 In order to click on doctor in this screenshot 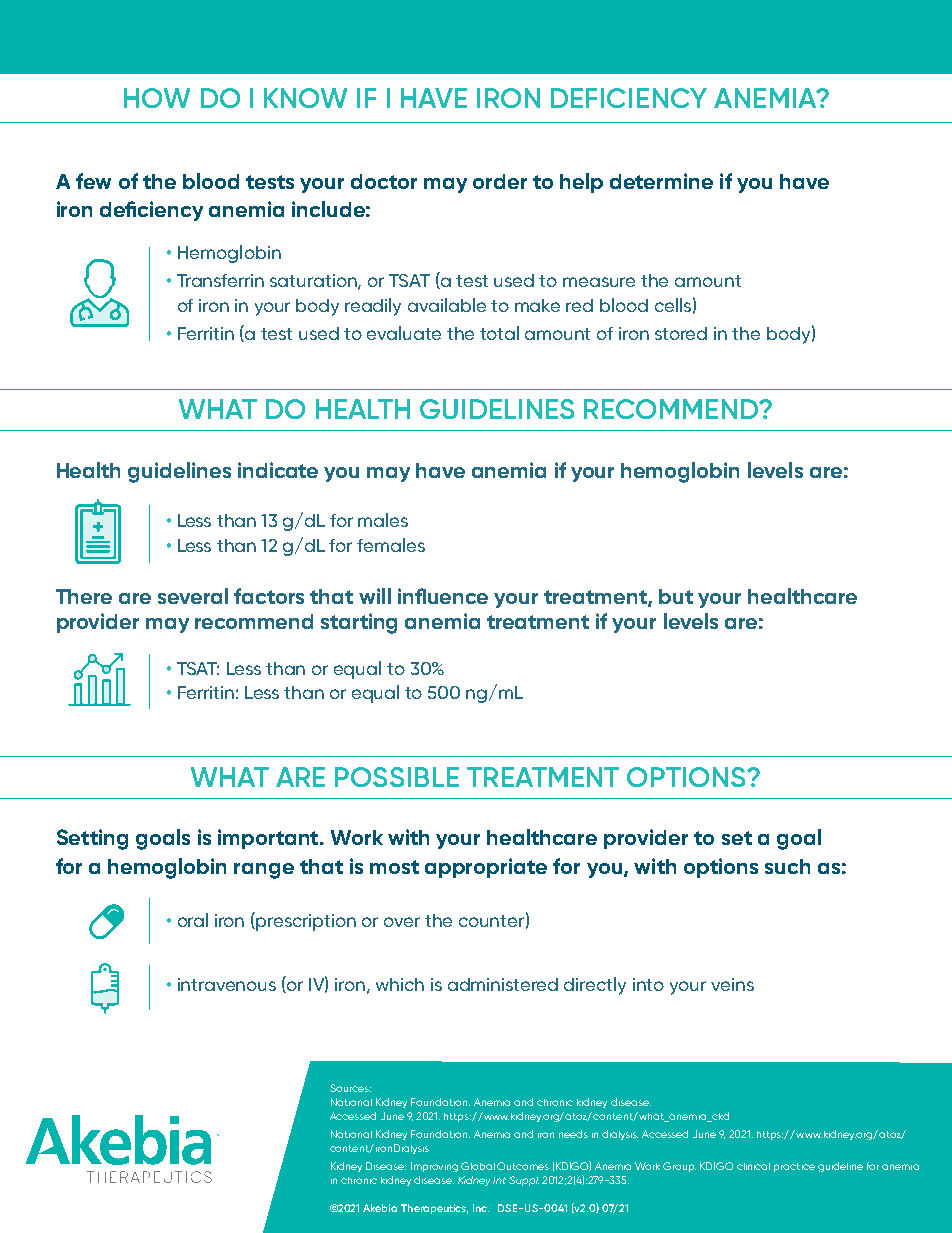, I will do `click(384, 181)`.
